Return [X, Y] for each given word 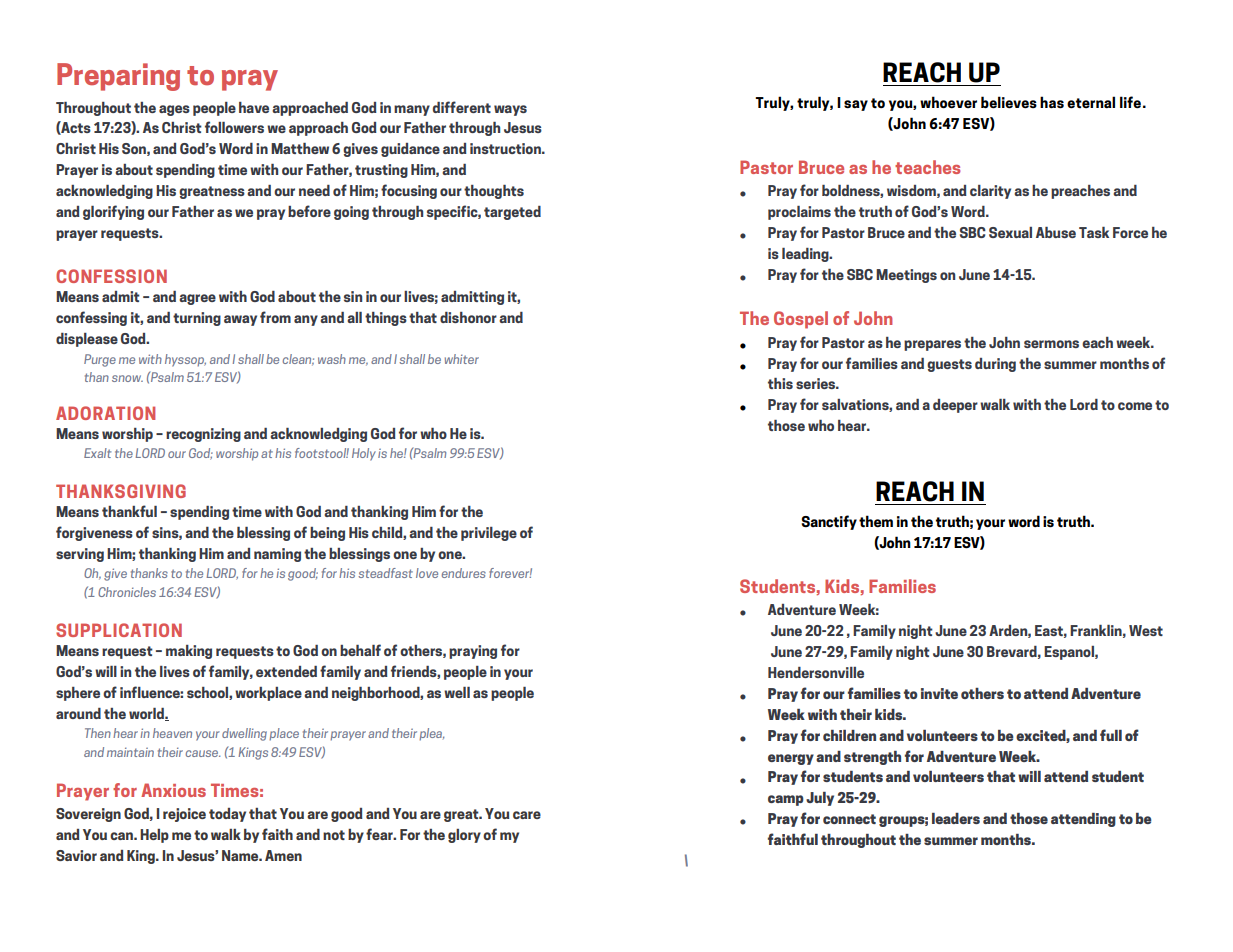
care [527, 815]
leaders [956, 818]
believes [1009, 102]
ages [174, 110]
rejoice [184, 815]
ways [510, 110]
